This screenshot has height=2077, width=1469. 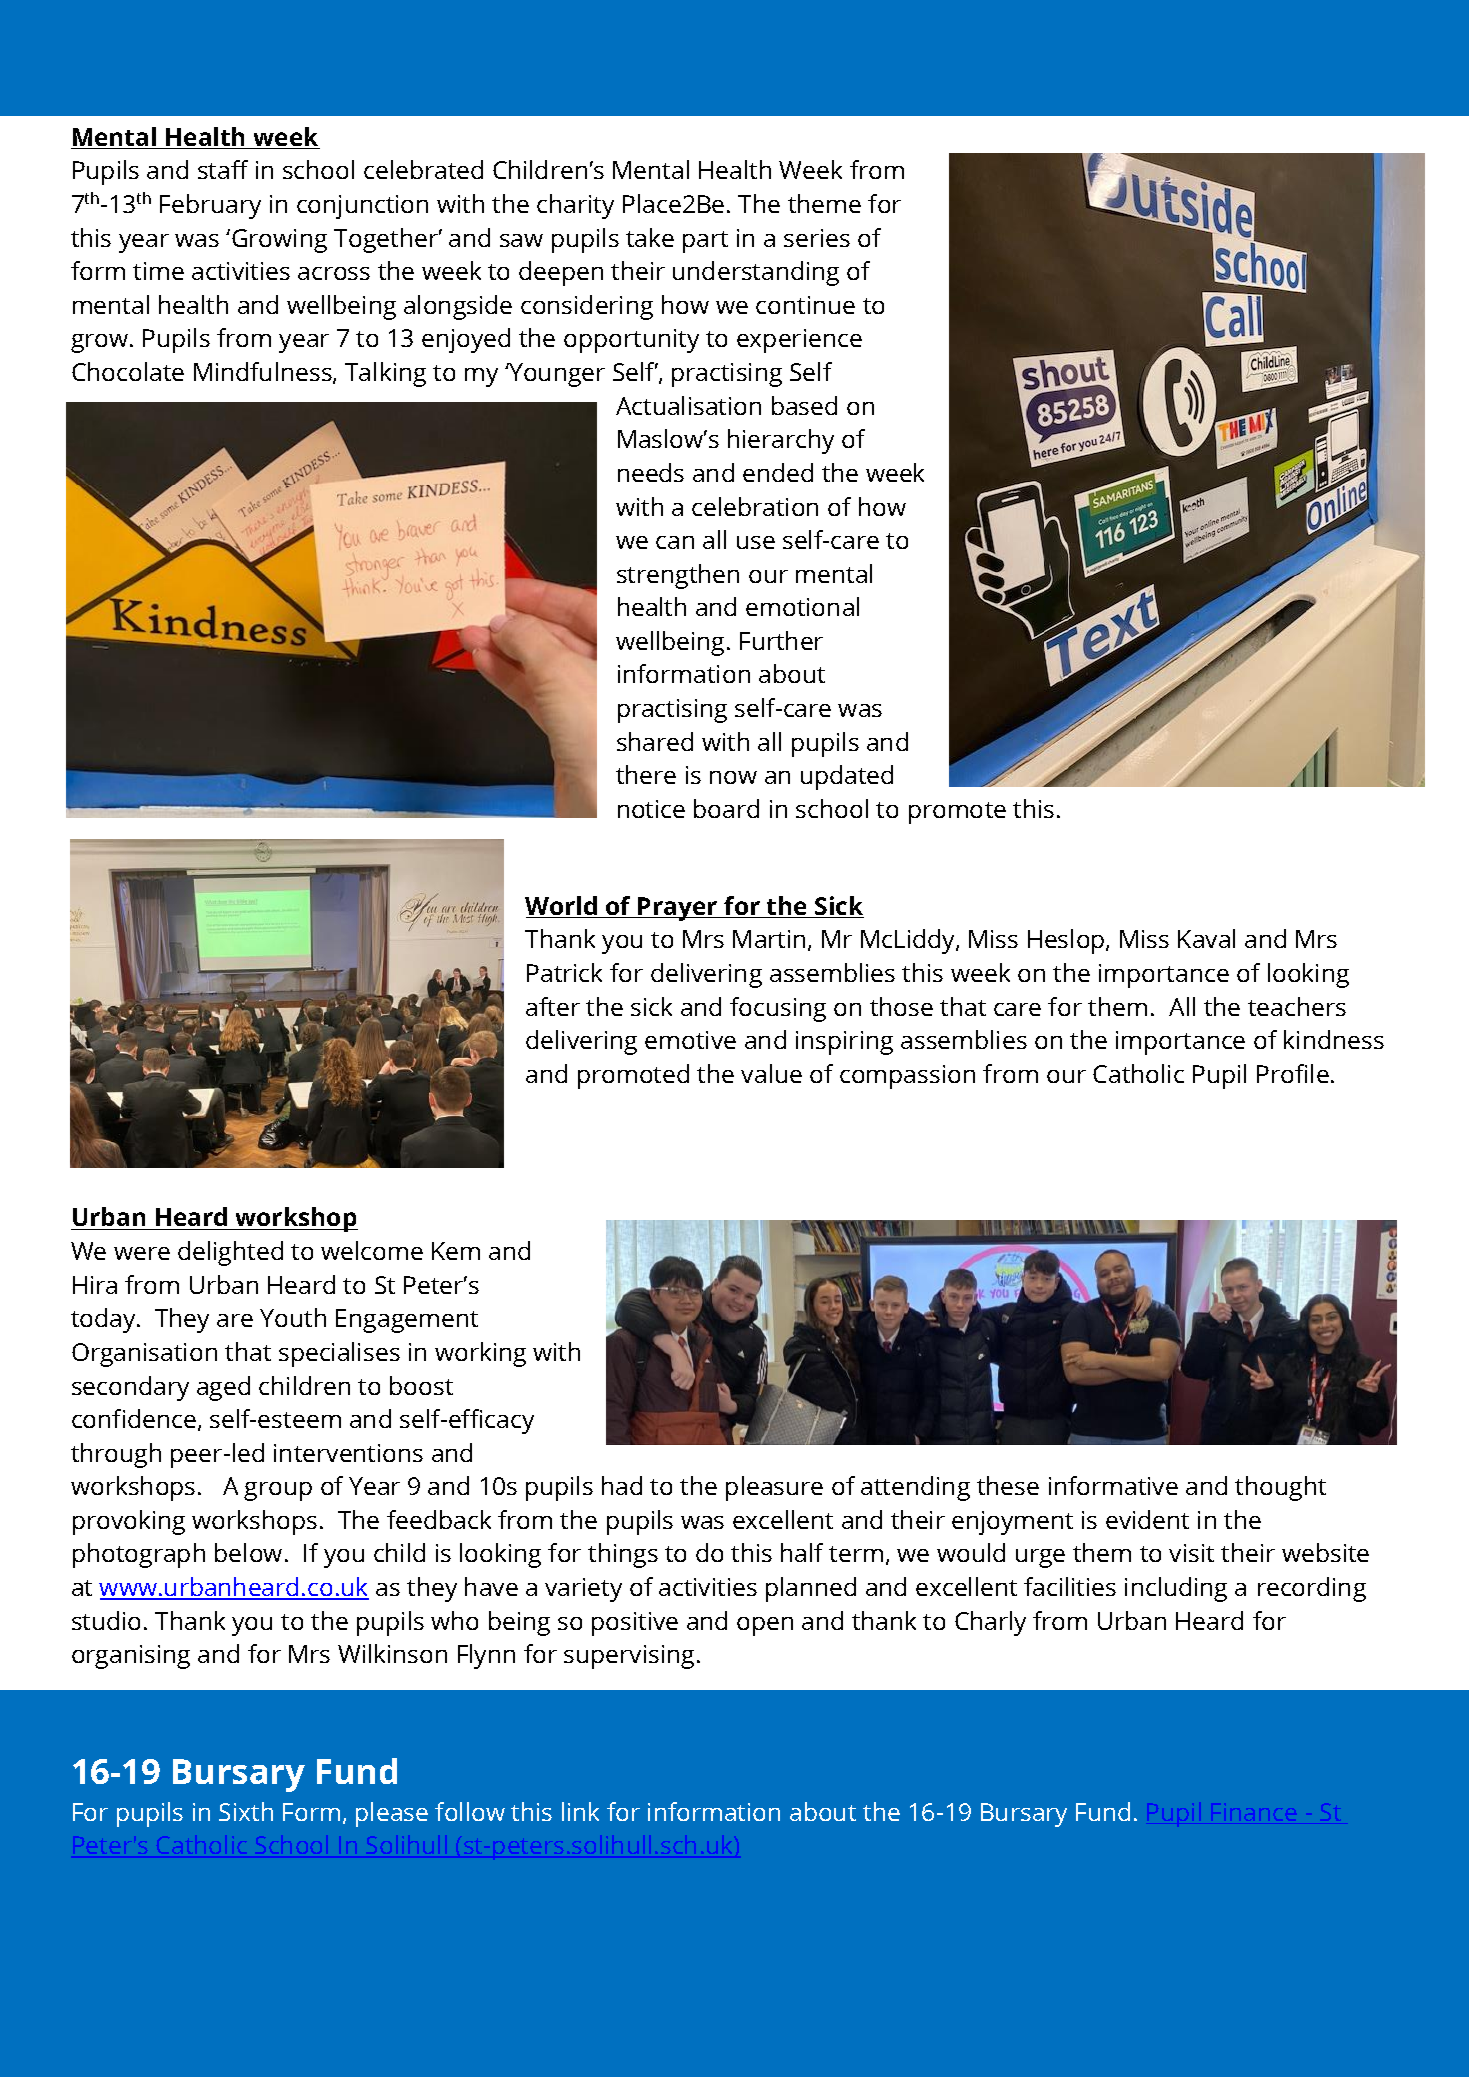 What do you see at coordinates (1147, 1519) in the screenshot?
I see `evident` at bounding box center [1147, 1519].
